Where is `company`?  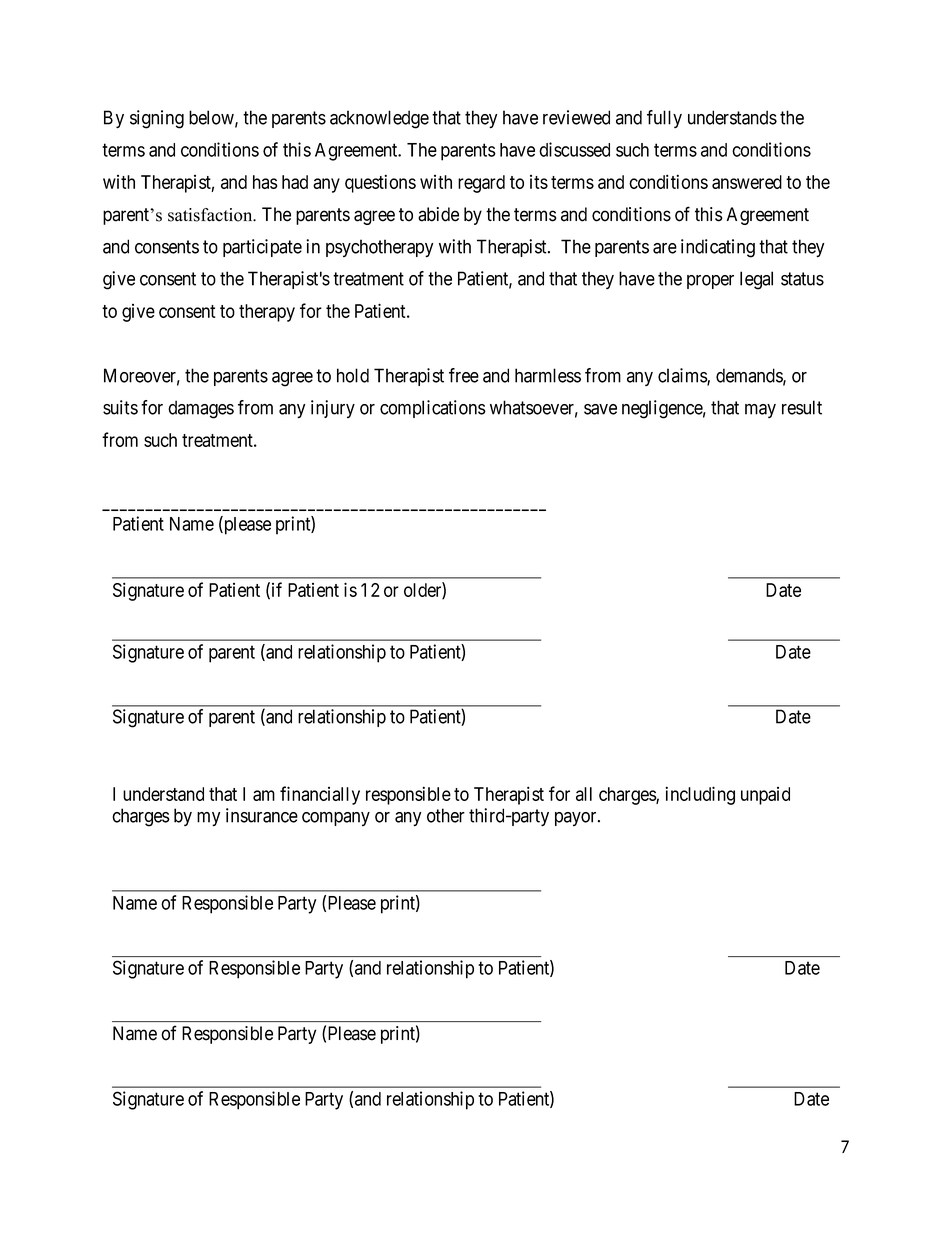
company is located at coordinates (336, 819).
